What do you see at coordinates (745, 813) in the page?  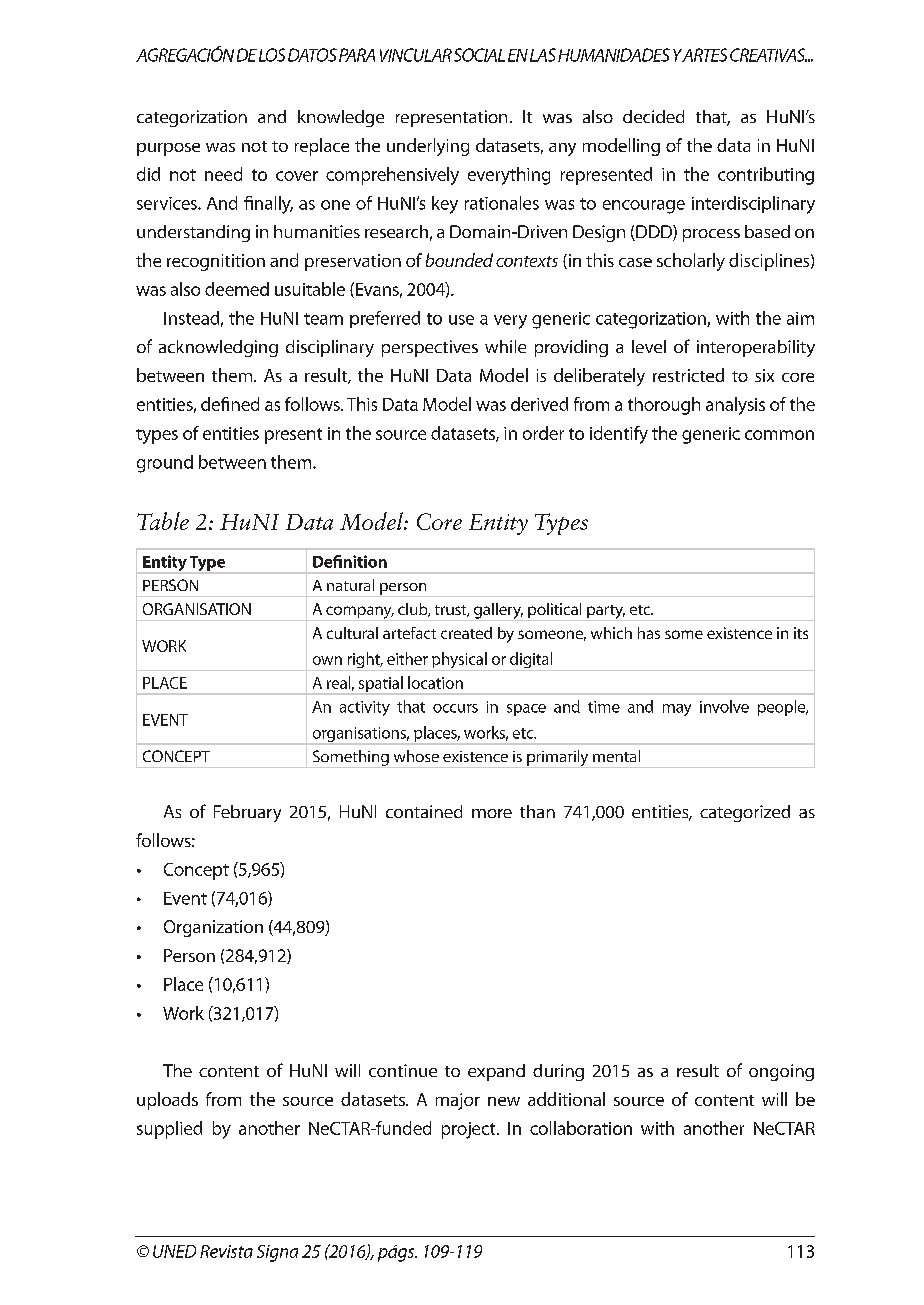 I see `categorized` at bounding box center [745, 813].
